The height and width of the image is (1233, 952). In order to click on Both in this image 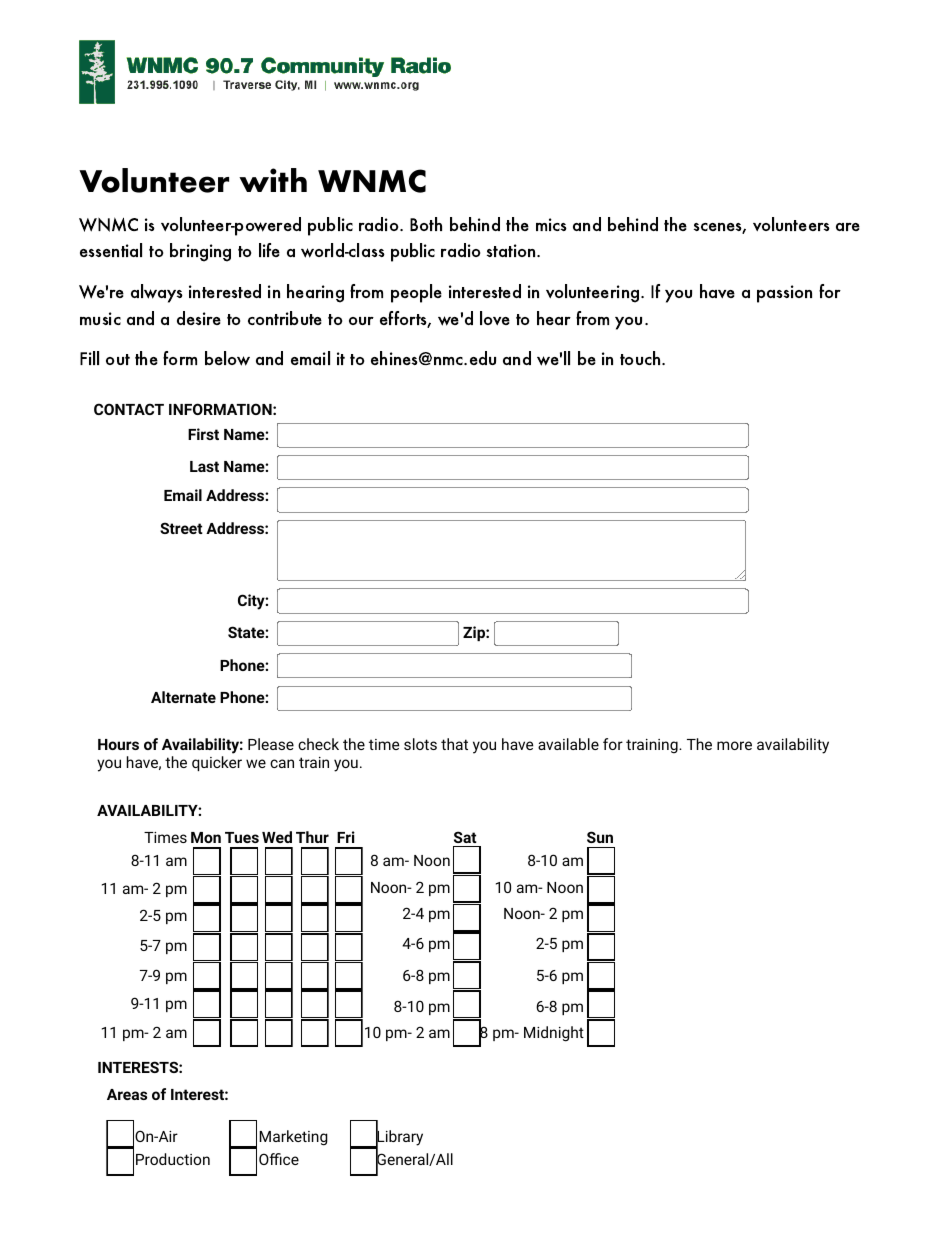, I will do `click(426, 224)`.
